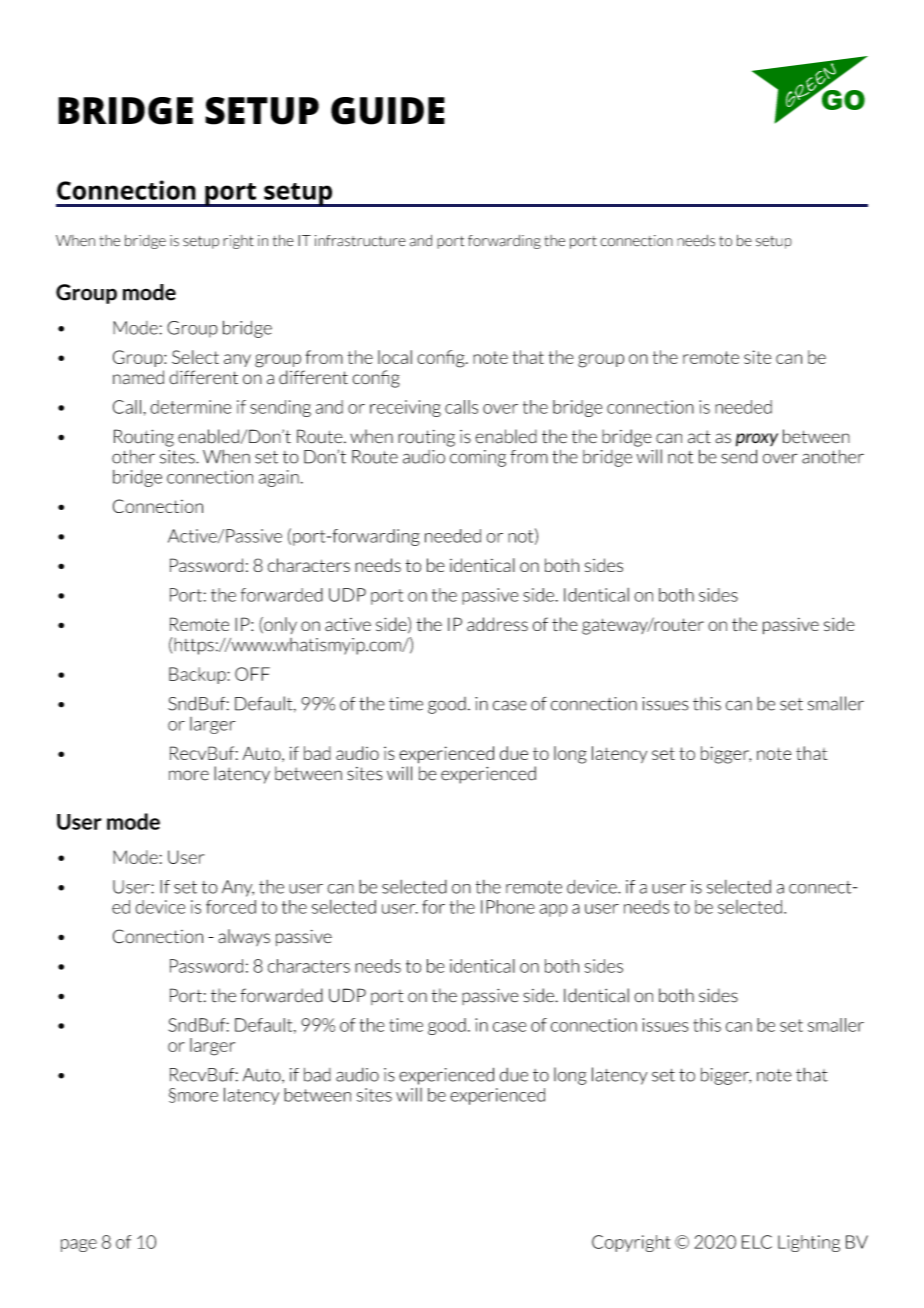 Image resolution: width=924 pixels, height=1308 pixels. What do you see at coordinates (478, 458) in the screenshot?
I see `coming` at bounding box center [478, 458].
